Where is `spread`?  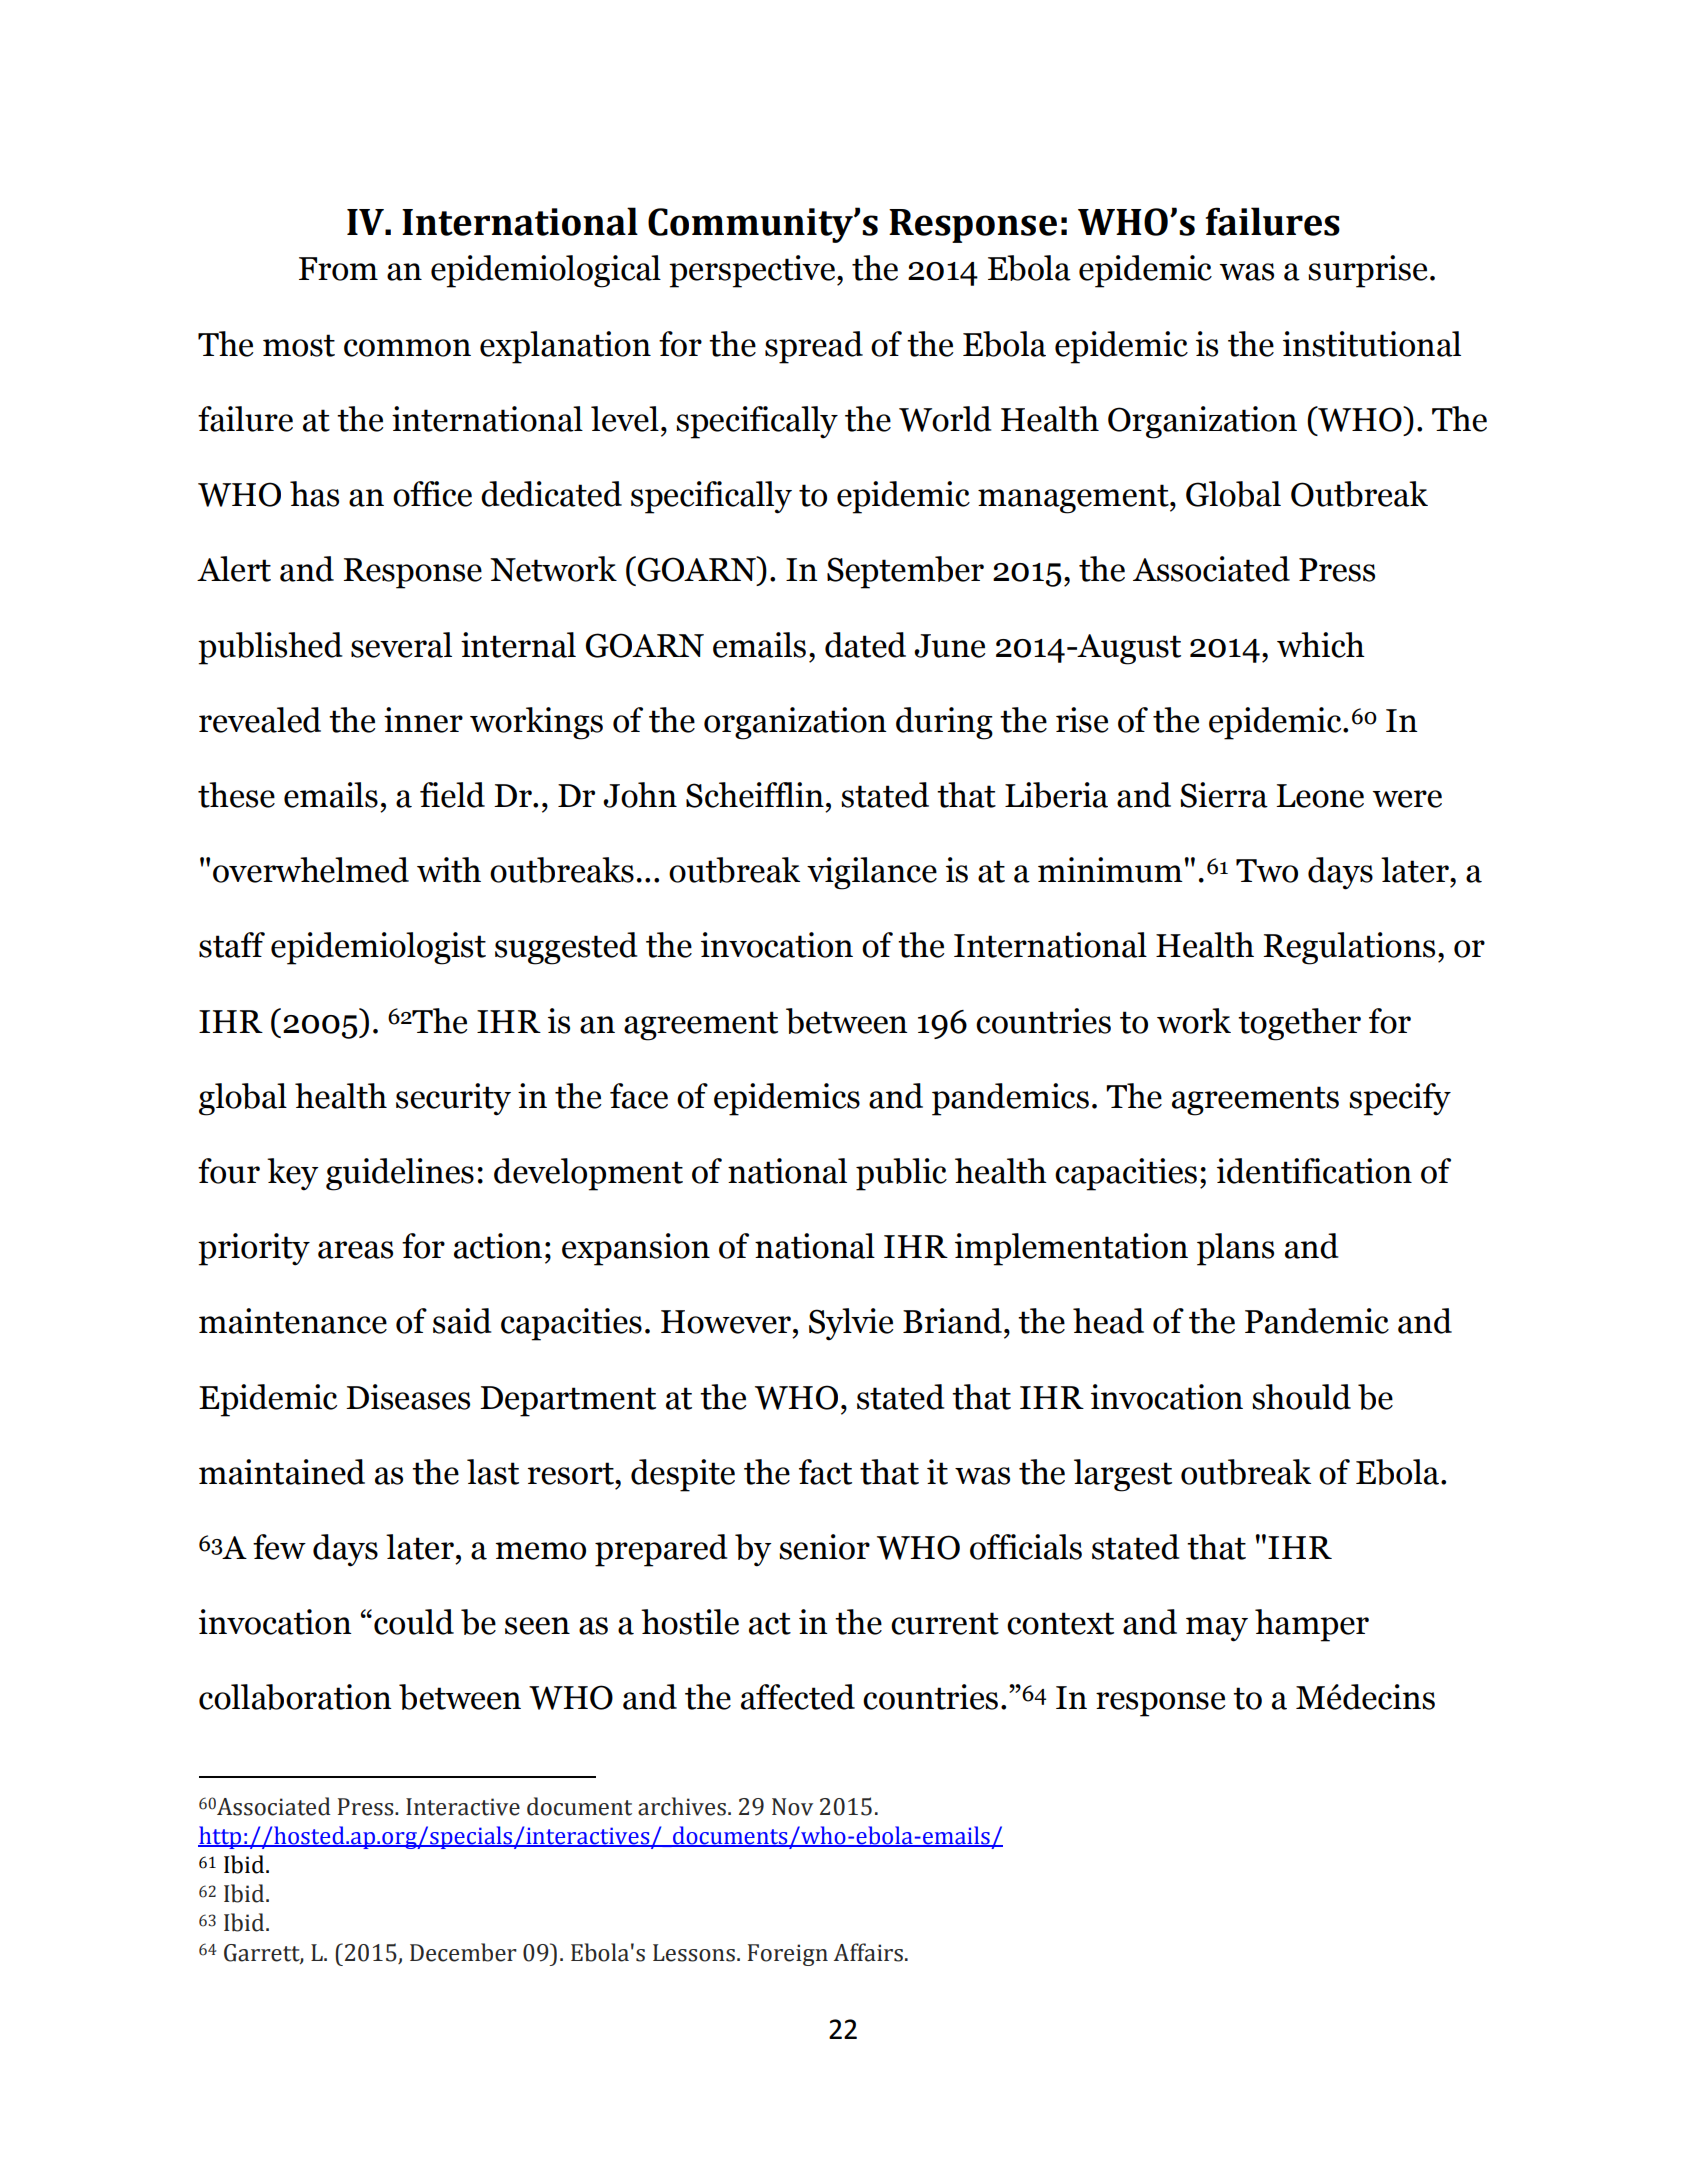 spread is located at coordinates (814, 347).
